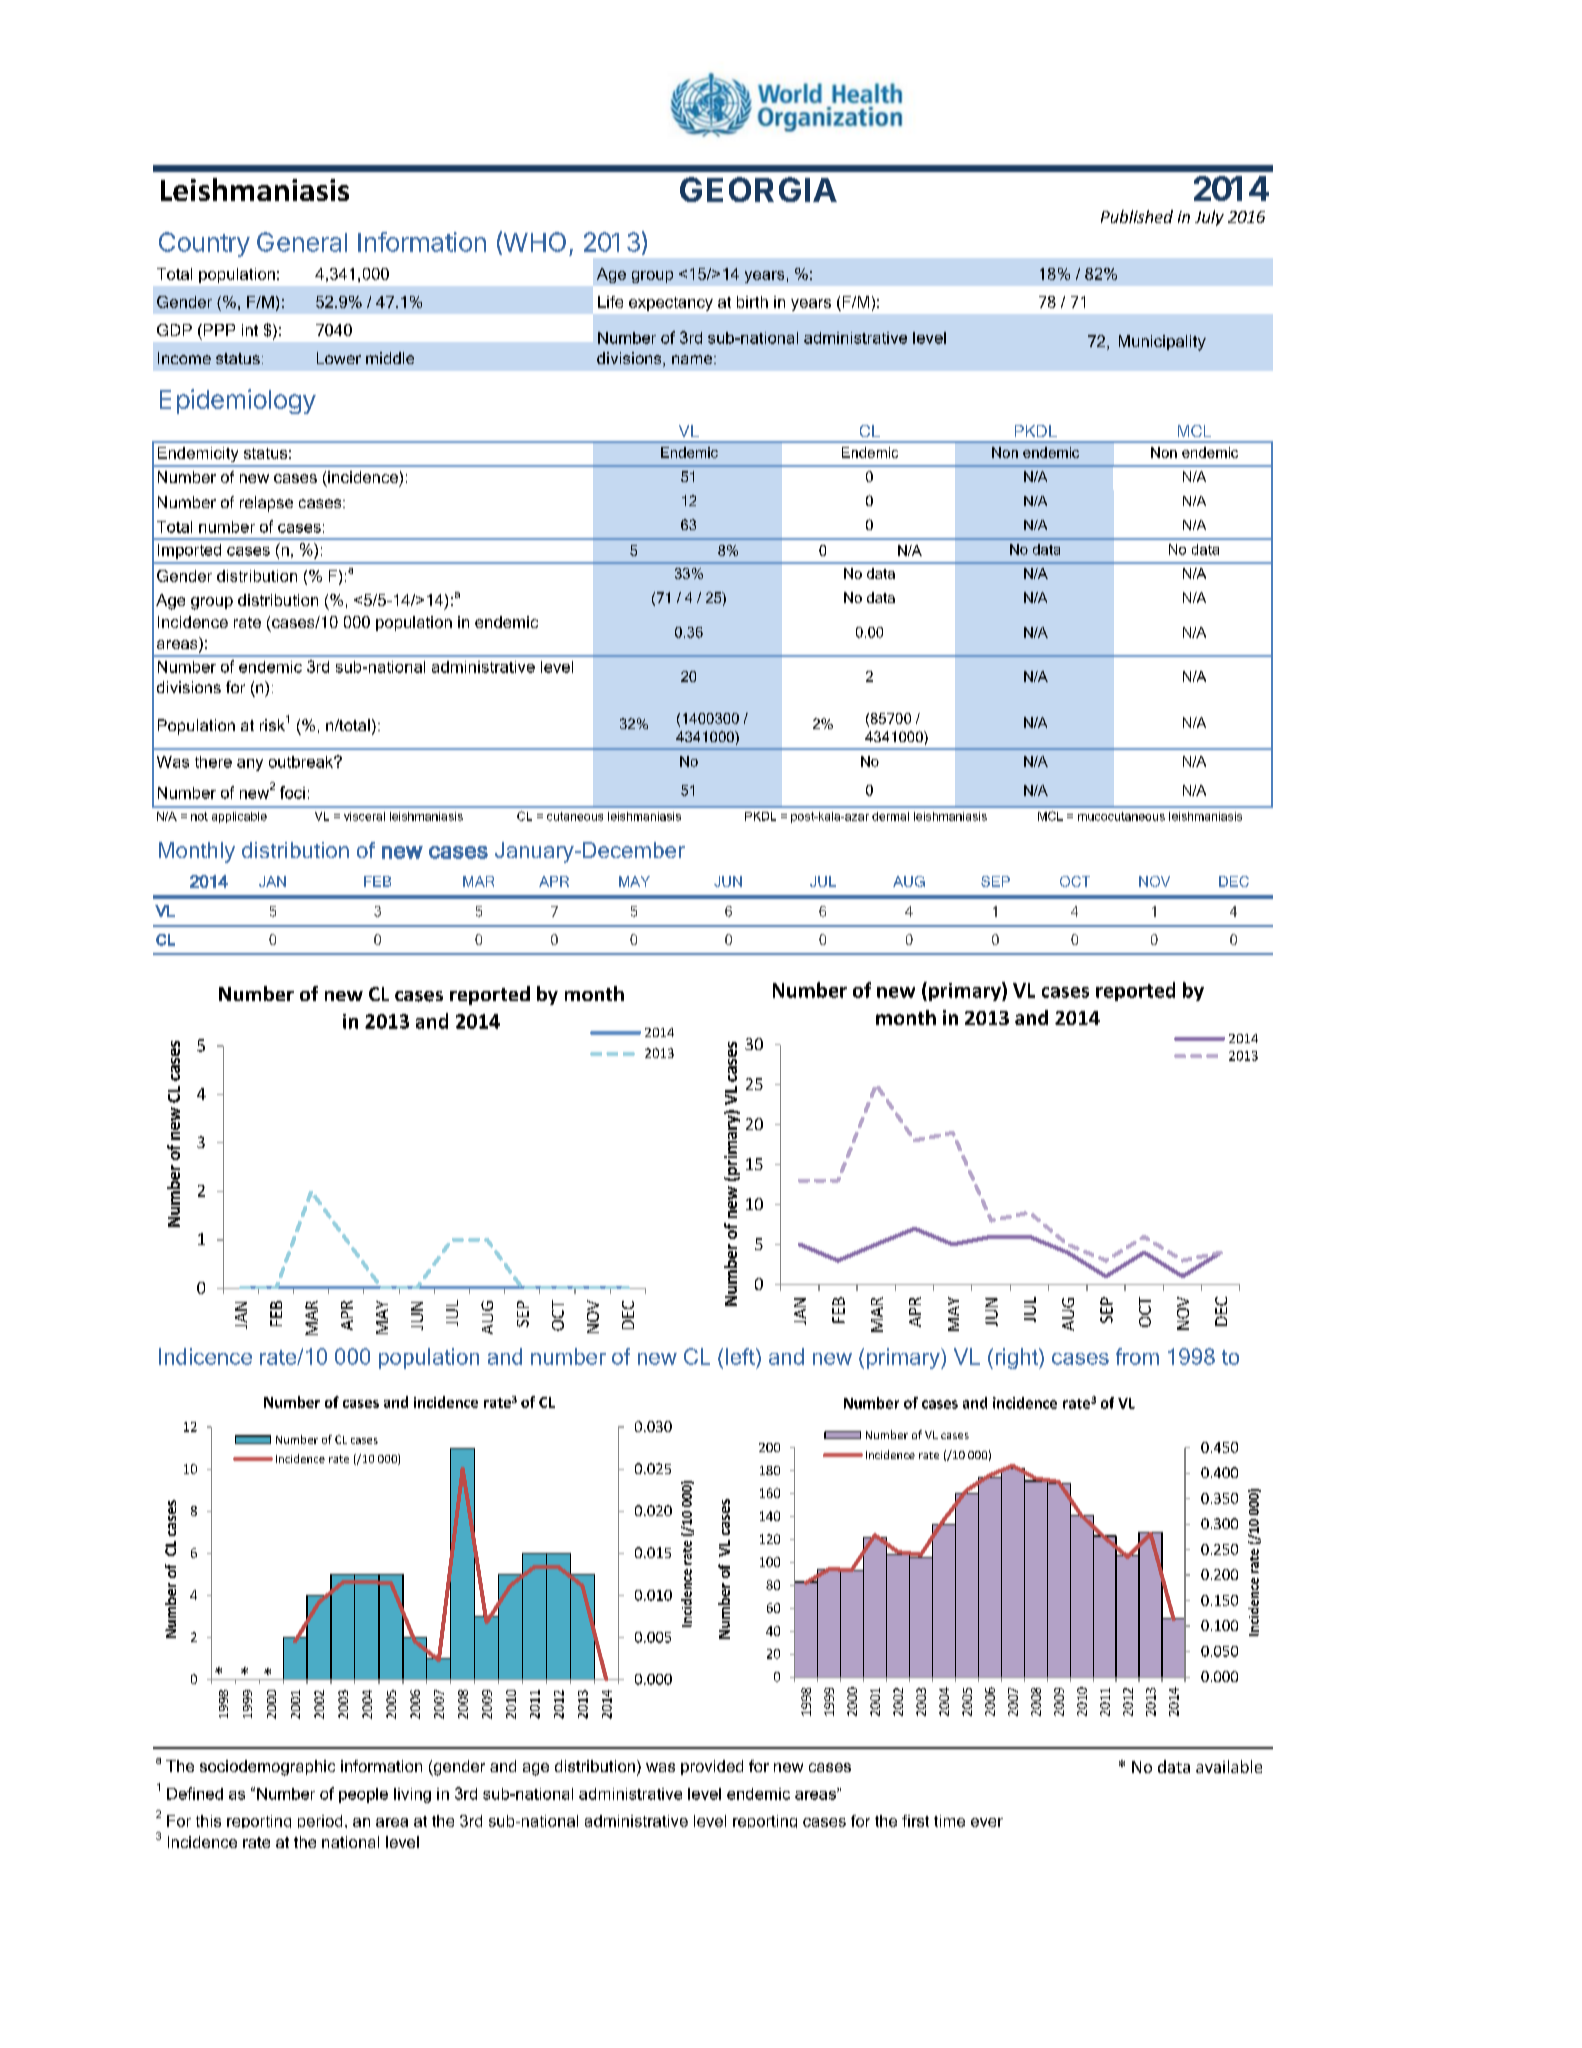 This image has width=1582, height=2048. I want to click on from, so click(1137, 1356).
